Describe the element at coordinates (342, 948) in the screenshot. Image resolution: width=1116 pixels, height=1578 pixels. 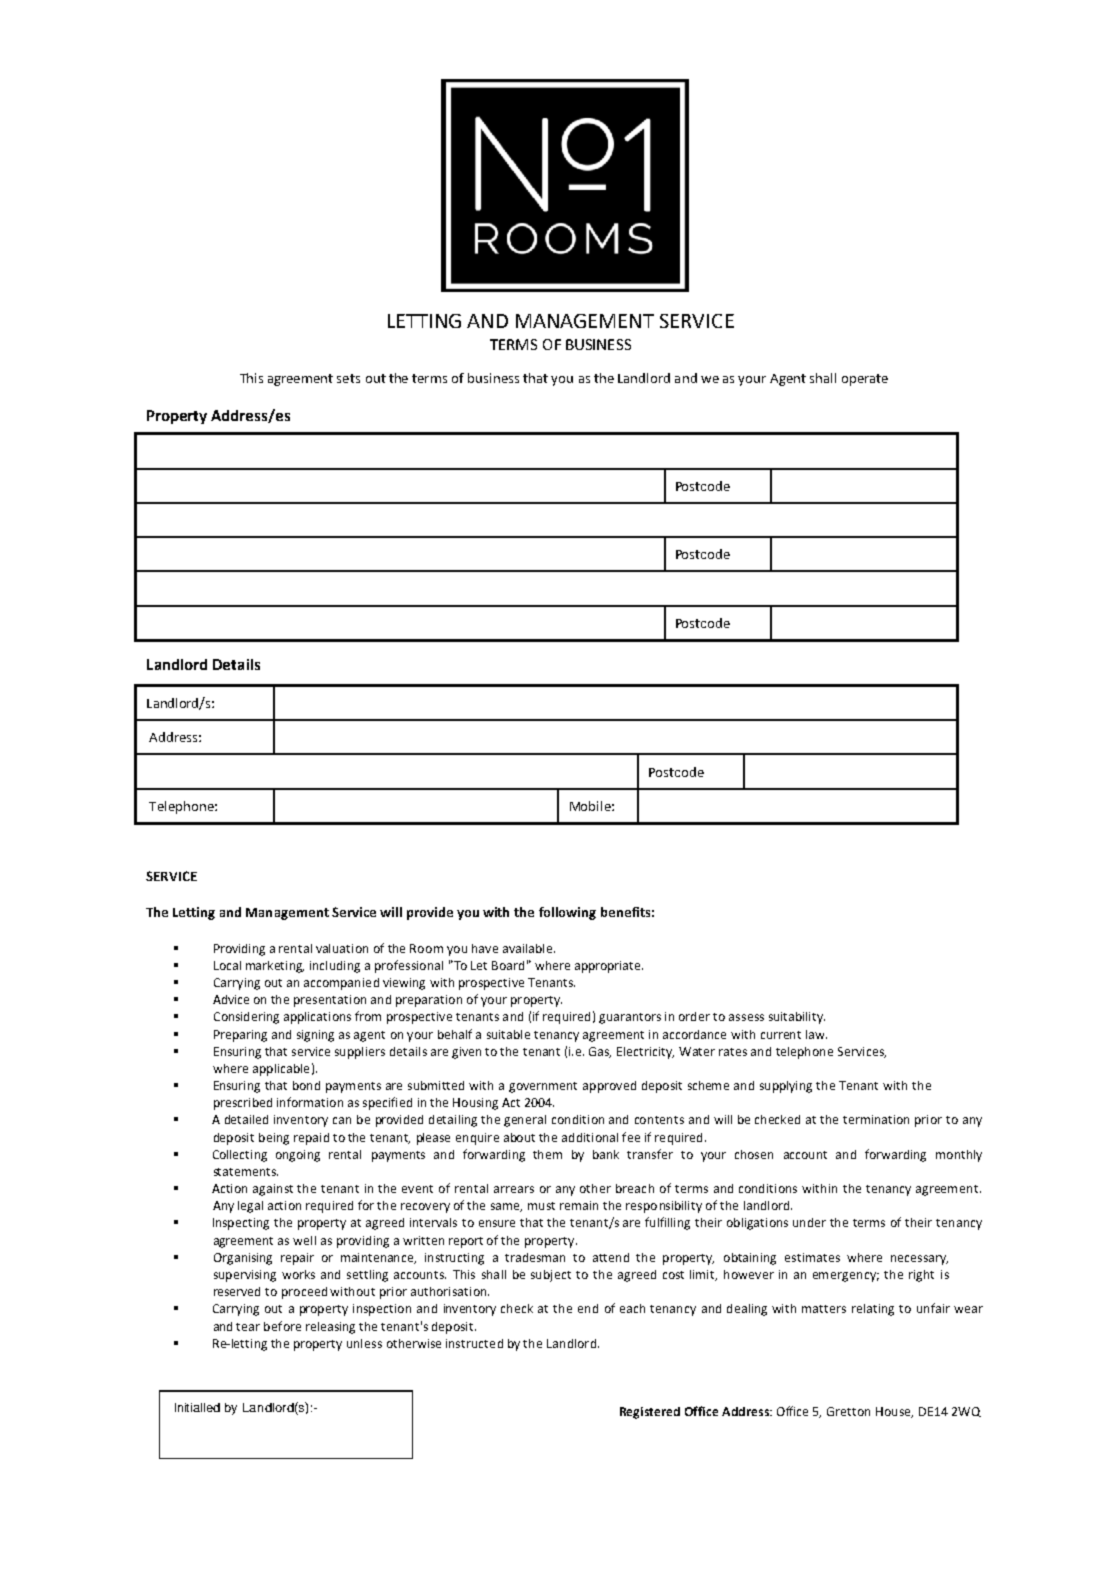
I see `valuation` at that location.
